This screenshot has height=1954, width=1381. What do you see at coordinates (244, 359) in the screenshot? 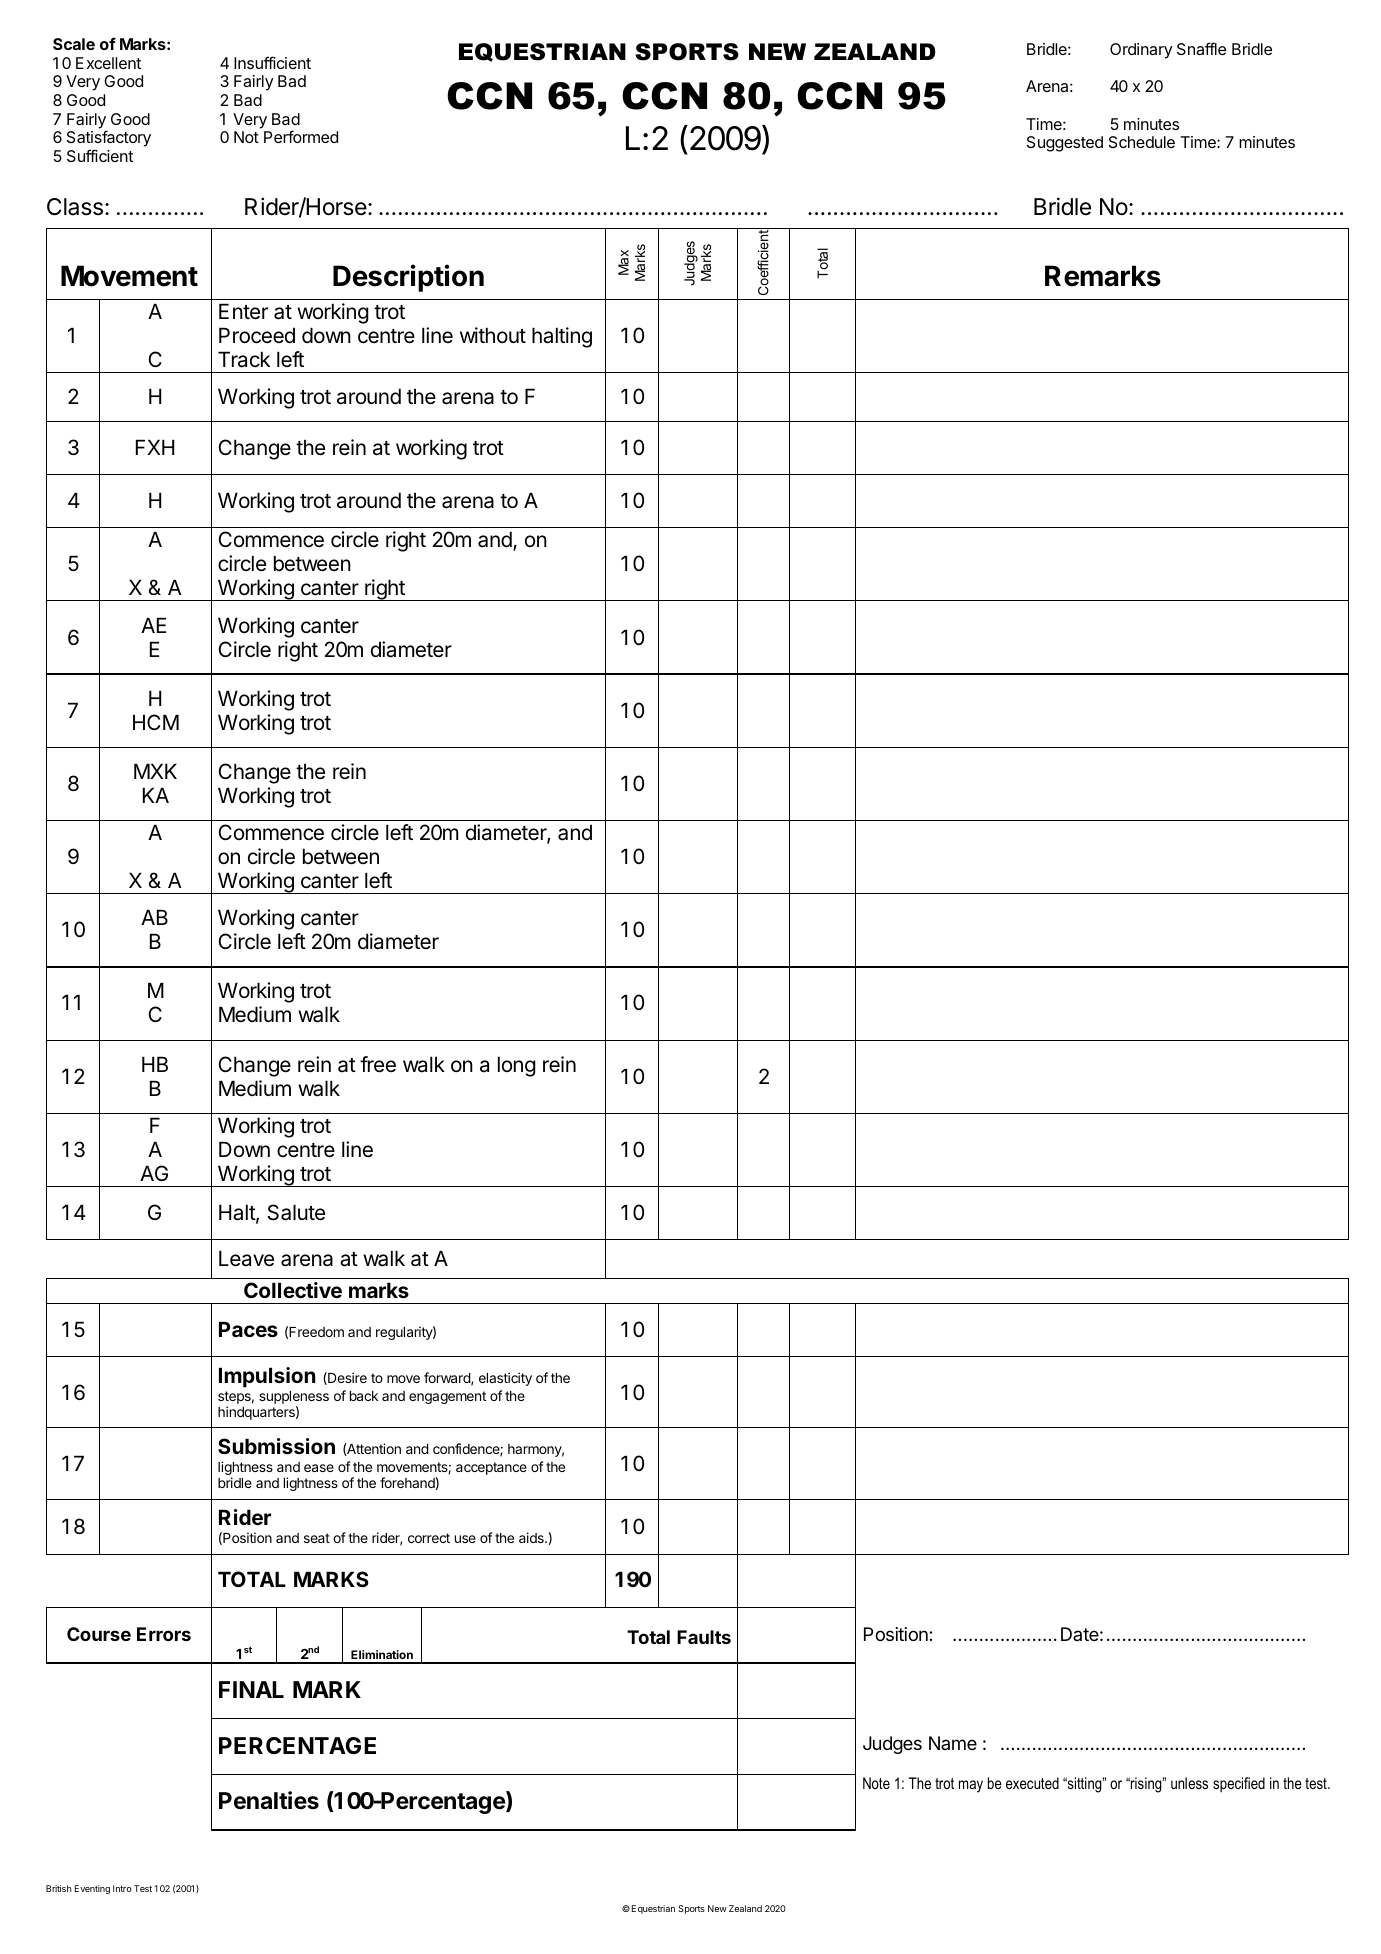
I see `Track` at bounding box center [244, 359].
